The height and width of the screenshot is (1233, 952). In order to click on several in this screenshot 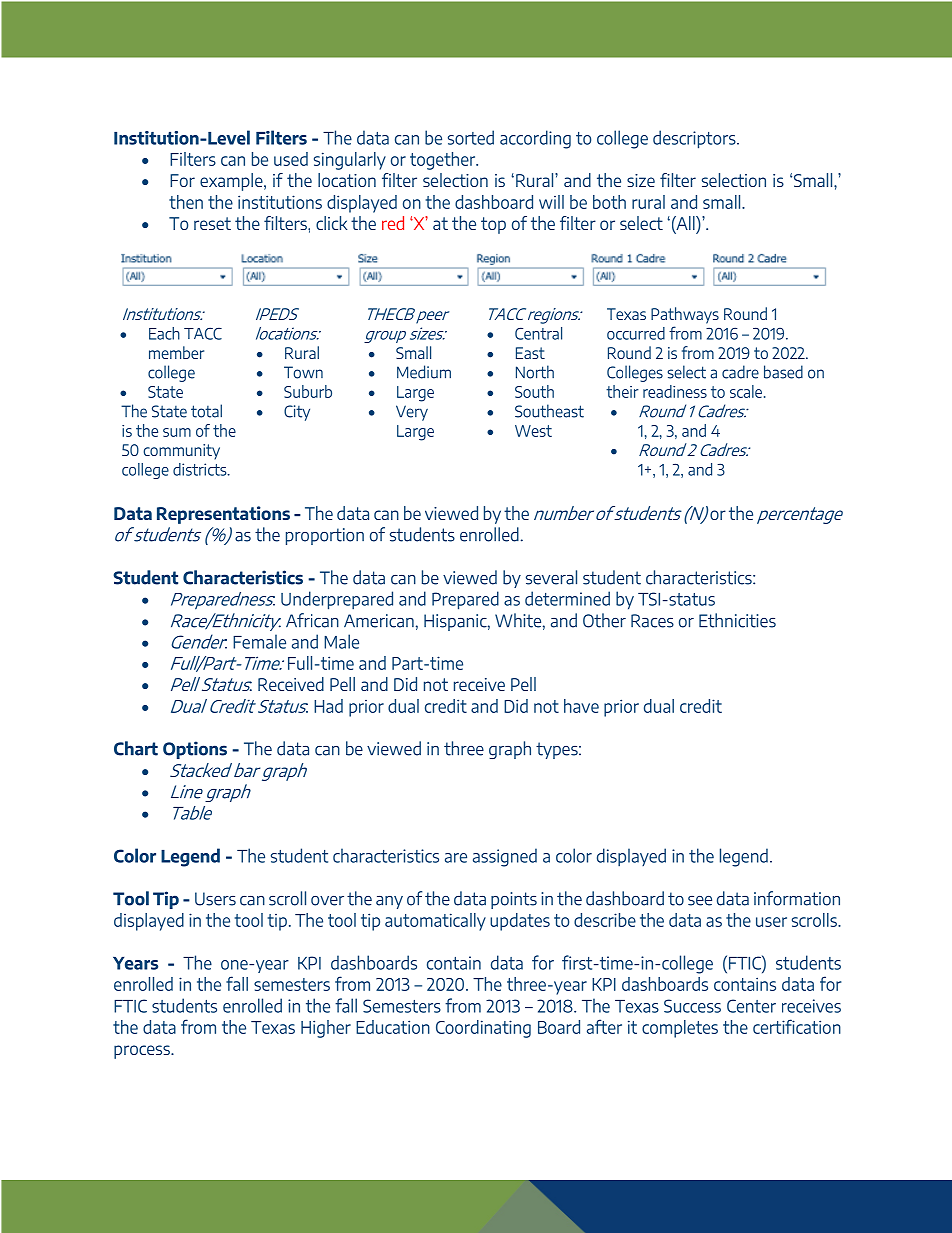, I will do `click(551, 577)`.
